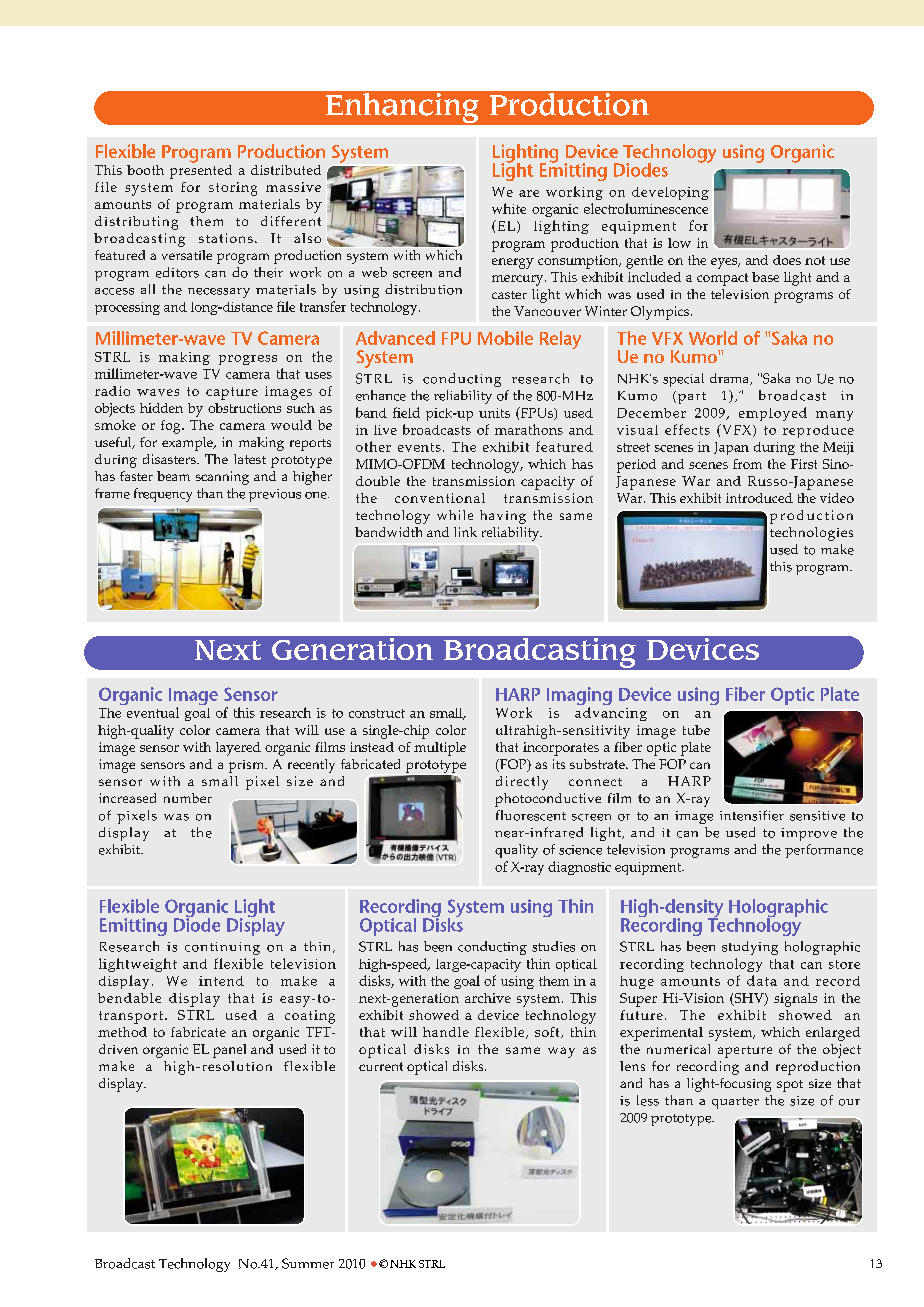 The image size is (924, 1307). What do you see at coordinates (232, 393) in the image?
I see `capture` at bounding box center [232, 393].
